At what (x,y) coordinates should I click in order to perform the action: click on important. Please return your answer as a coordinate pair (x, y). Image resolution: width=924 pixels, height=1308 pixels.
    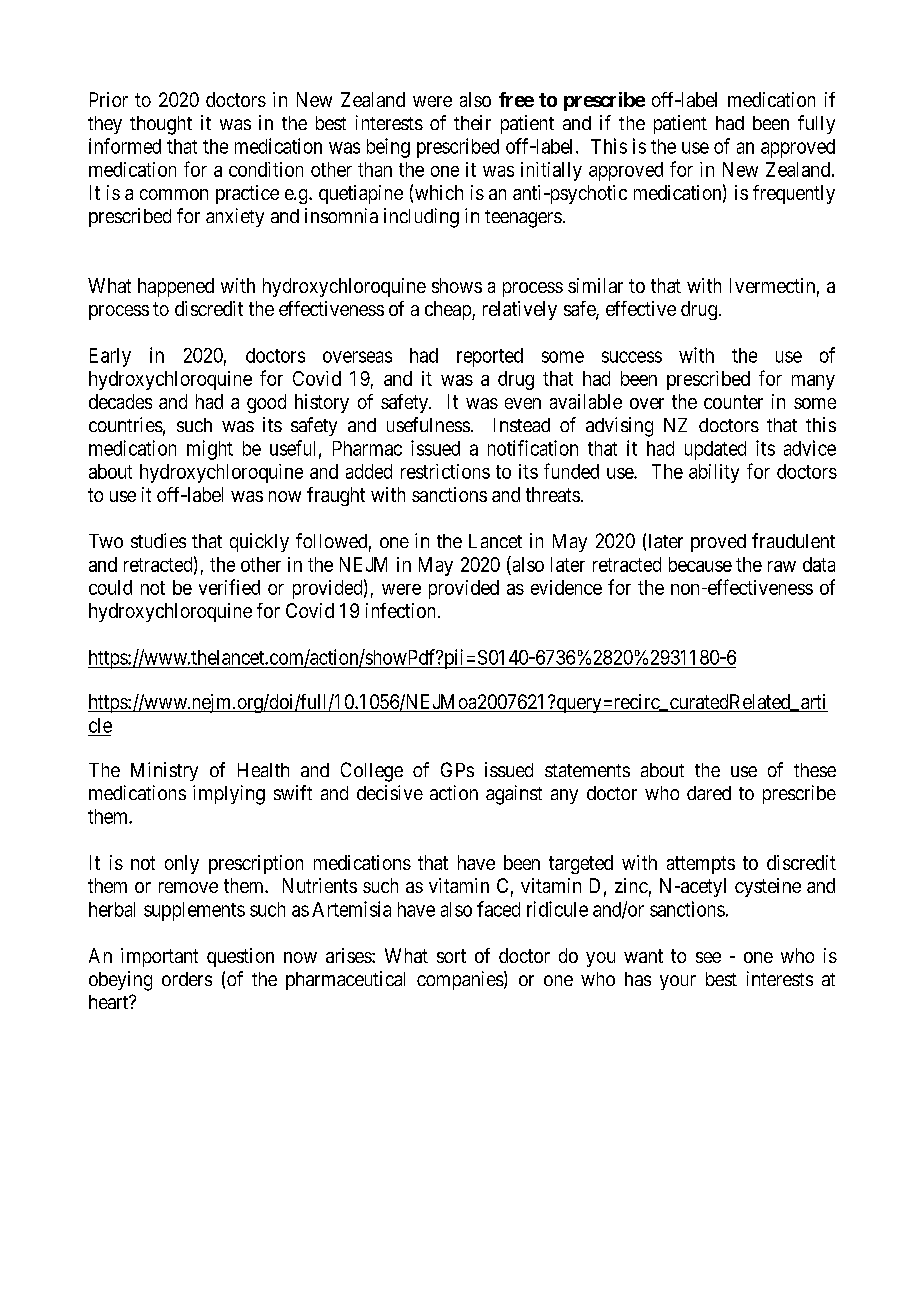
    Looking at the image, I should click on (159, 957).
